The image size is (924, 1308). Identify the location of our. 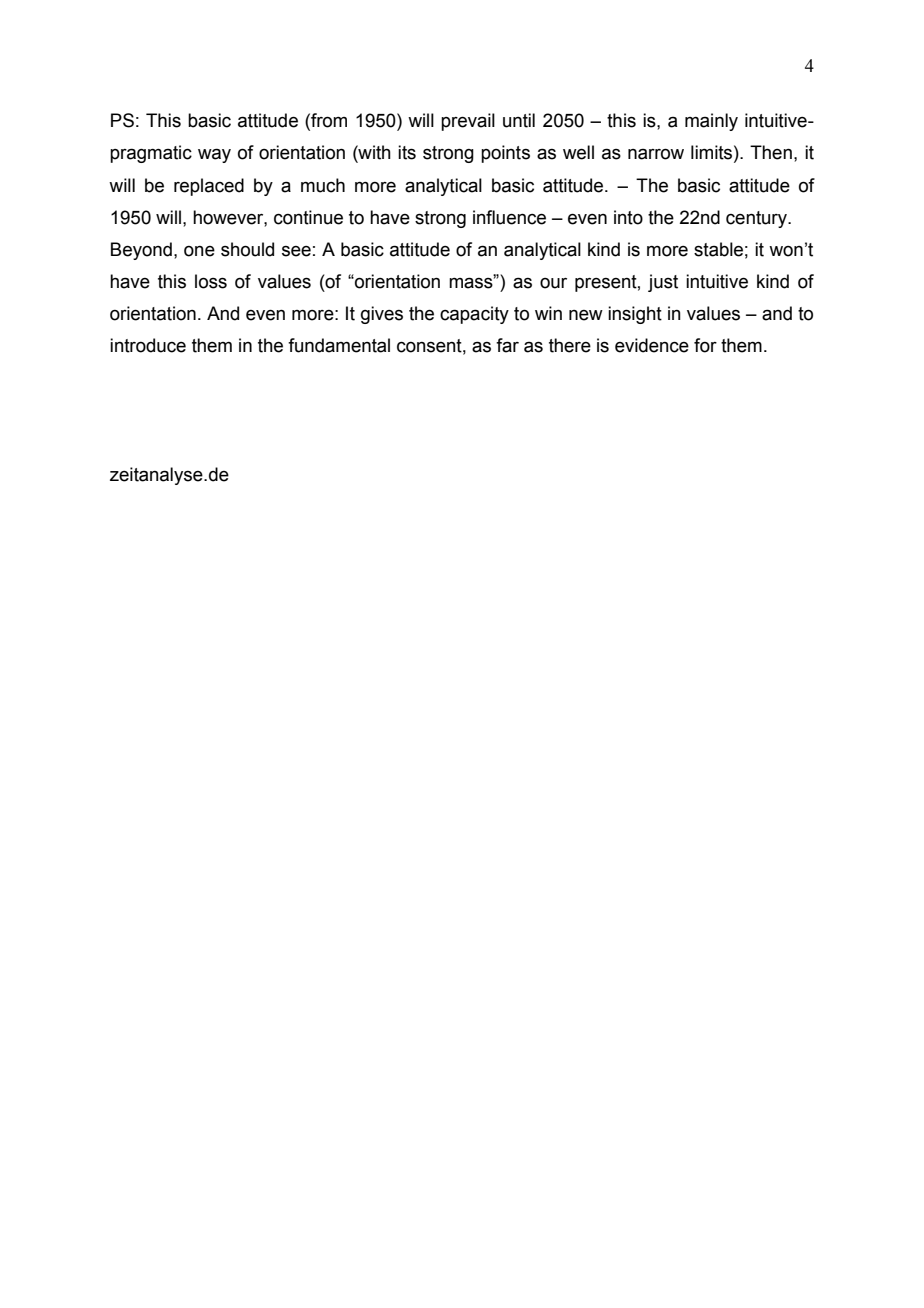
(553, 283).
